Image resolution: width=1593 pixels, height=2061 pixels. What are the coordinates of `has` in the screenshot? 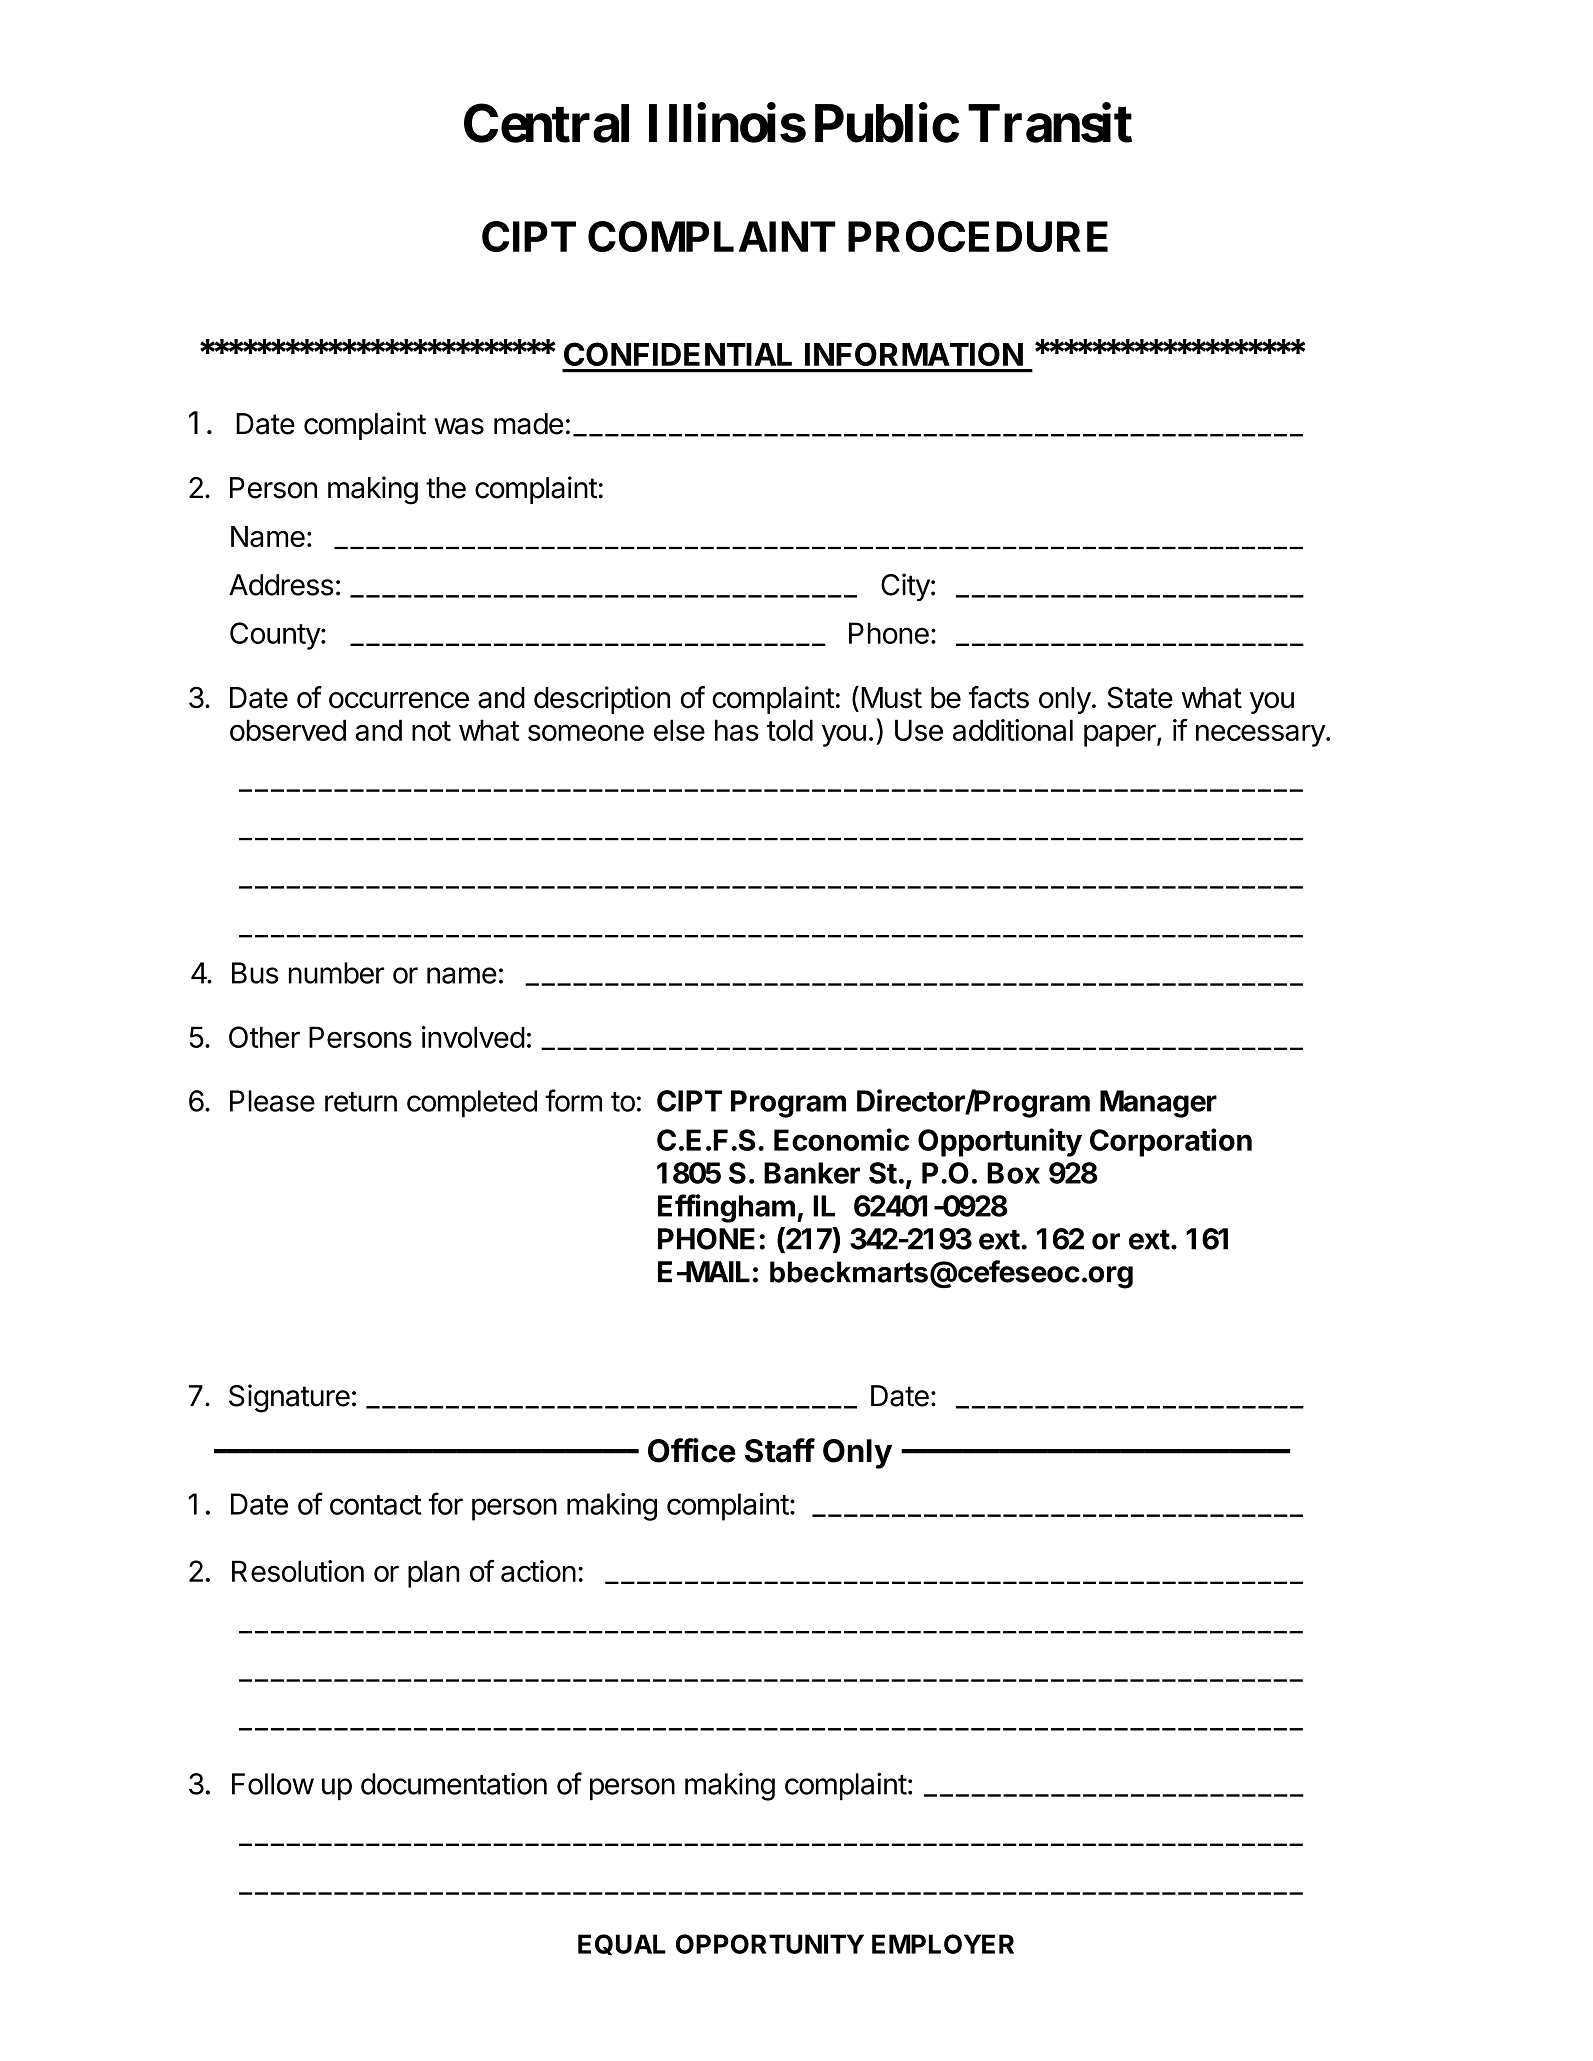 It's located at (737, 730).
